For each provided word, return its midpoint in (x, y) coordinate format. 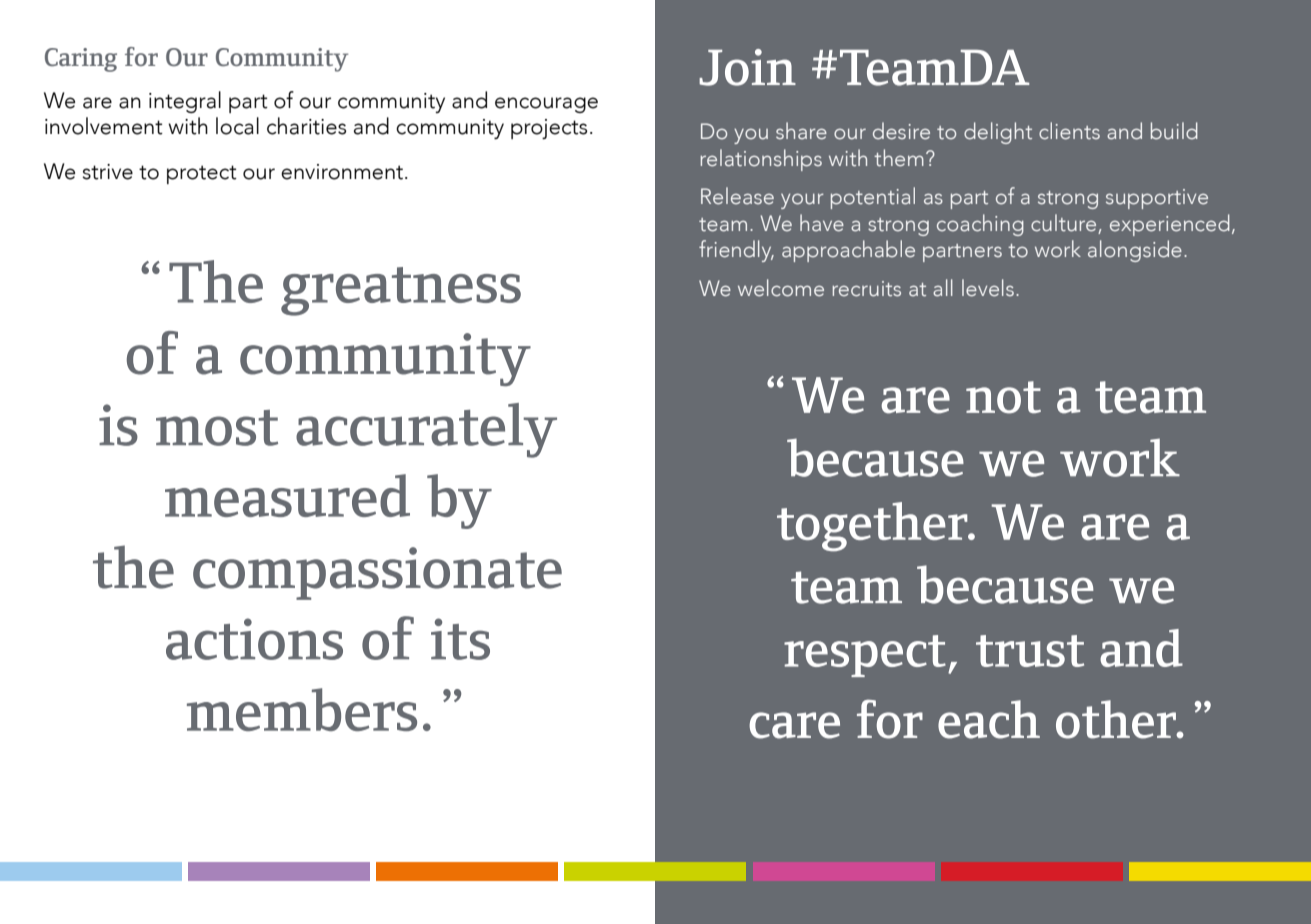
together (873, 527)
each (989, 719)
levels (988, 288)
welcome (781, 288)
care (794, 725)
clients (1069, 131)
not (1003, 397)
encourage (546, 105)
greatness (401, 291)
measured (287, 495)
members (302, 709)
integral (185, 102)
